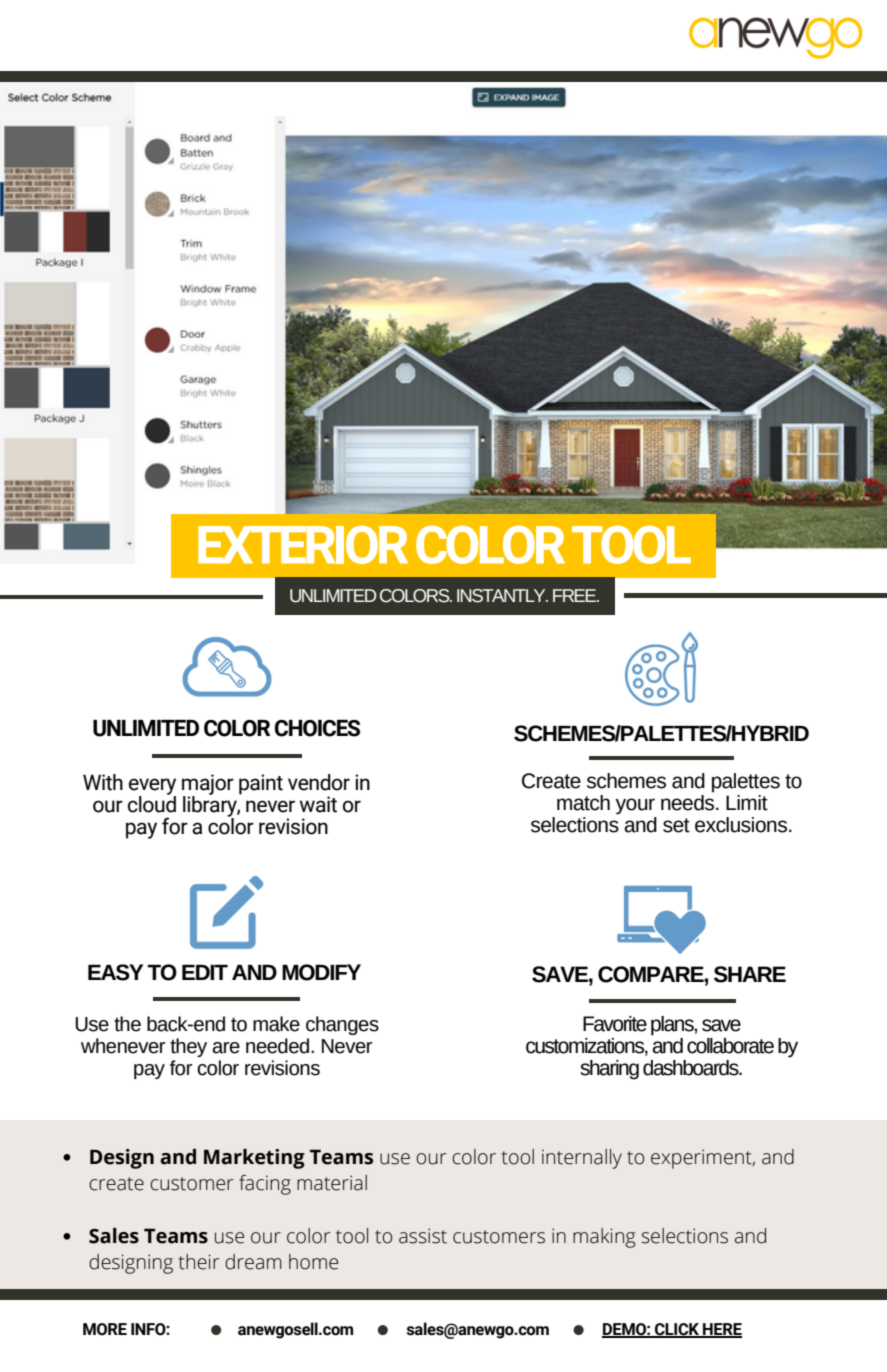 The width and height of the image is (887, 1372). I want to click on internally, so click(582, 1159).
